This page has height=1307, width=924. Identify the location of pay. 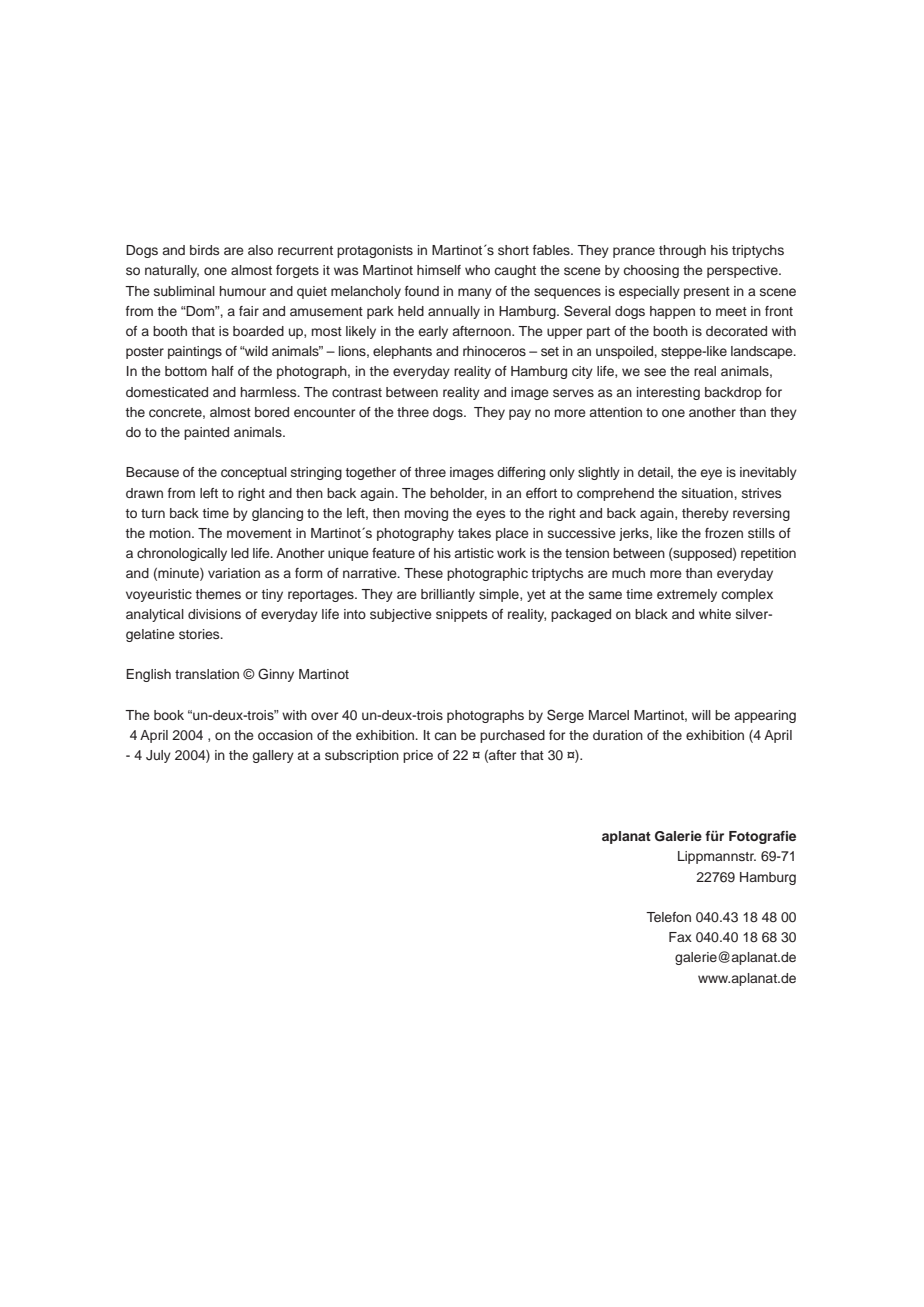
(520, 414).
